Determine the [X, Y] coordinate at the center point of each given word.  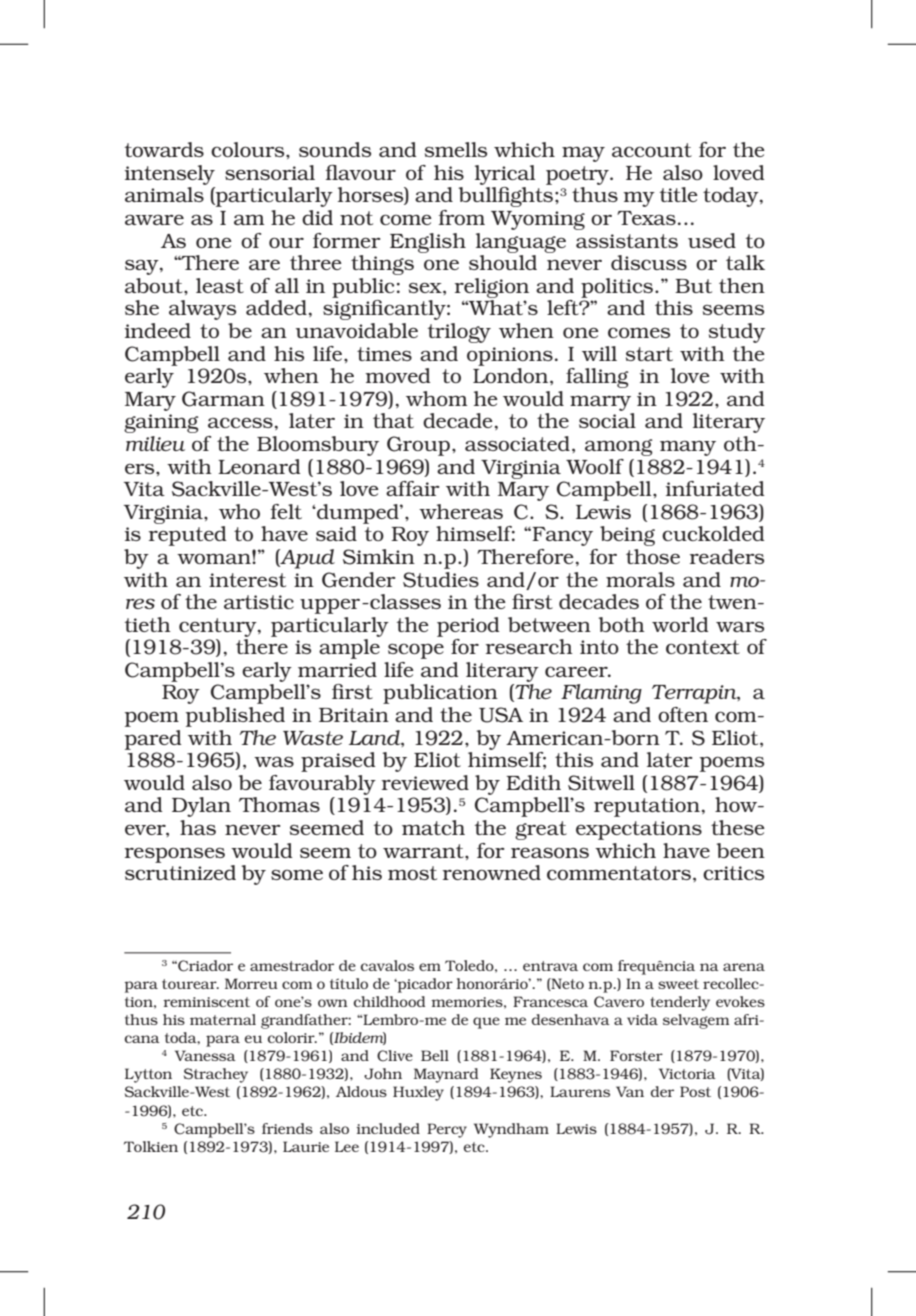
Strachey [216, 1075]
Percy [447, 1130]
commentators [619, 873]
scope [416, 651]
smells [456, 149]
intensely [170, 175]
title [679, 194]
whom [436, 398]
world [680, 624]
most [412, 873]
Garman [223, 399]
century [219, 627]
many [688, 448]
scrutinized [180, 872]
